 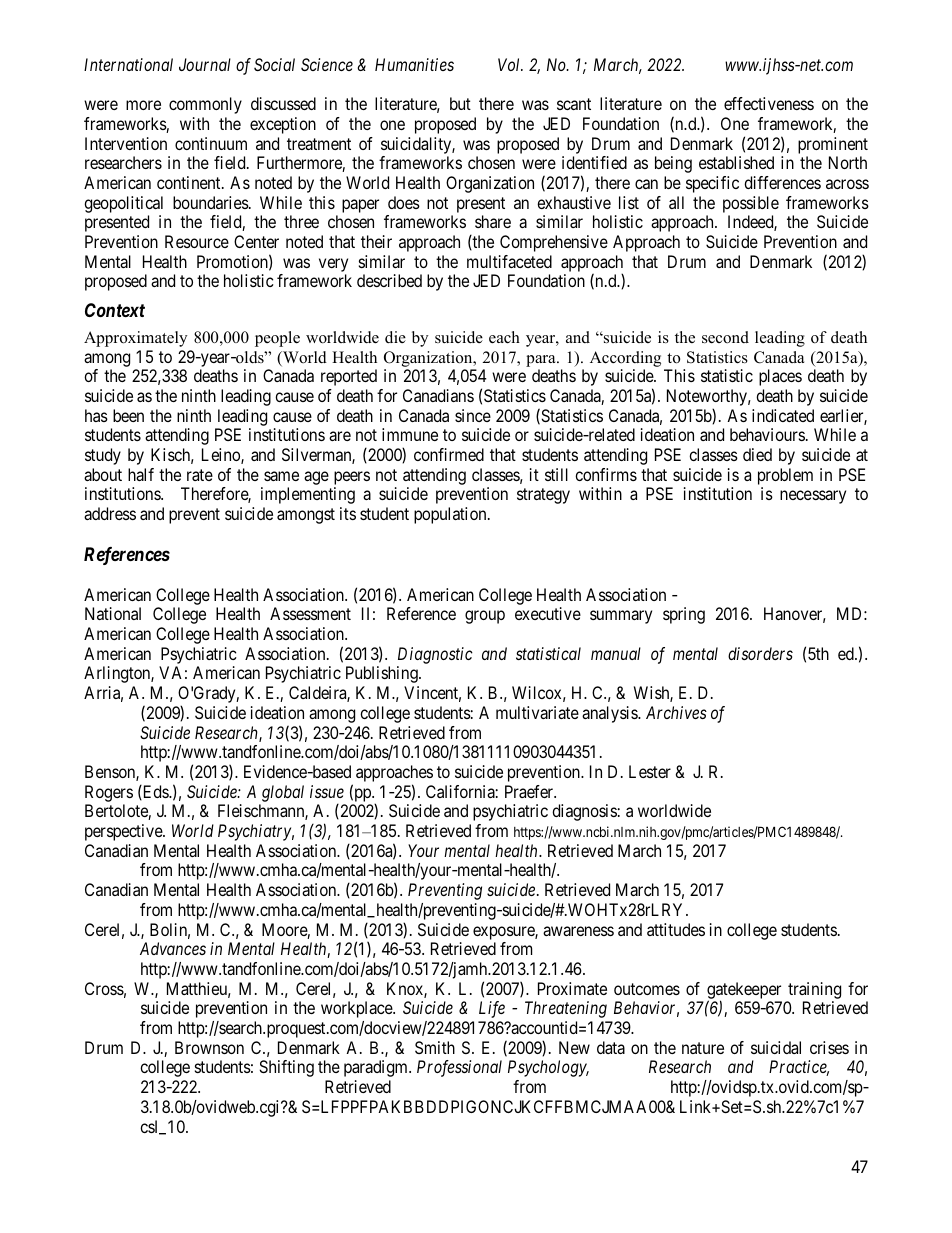 What do you see at coordinates (435, 655) in the screenshot?
I see `Diagnostic` at bounding box center [435, 655].
